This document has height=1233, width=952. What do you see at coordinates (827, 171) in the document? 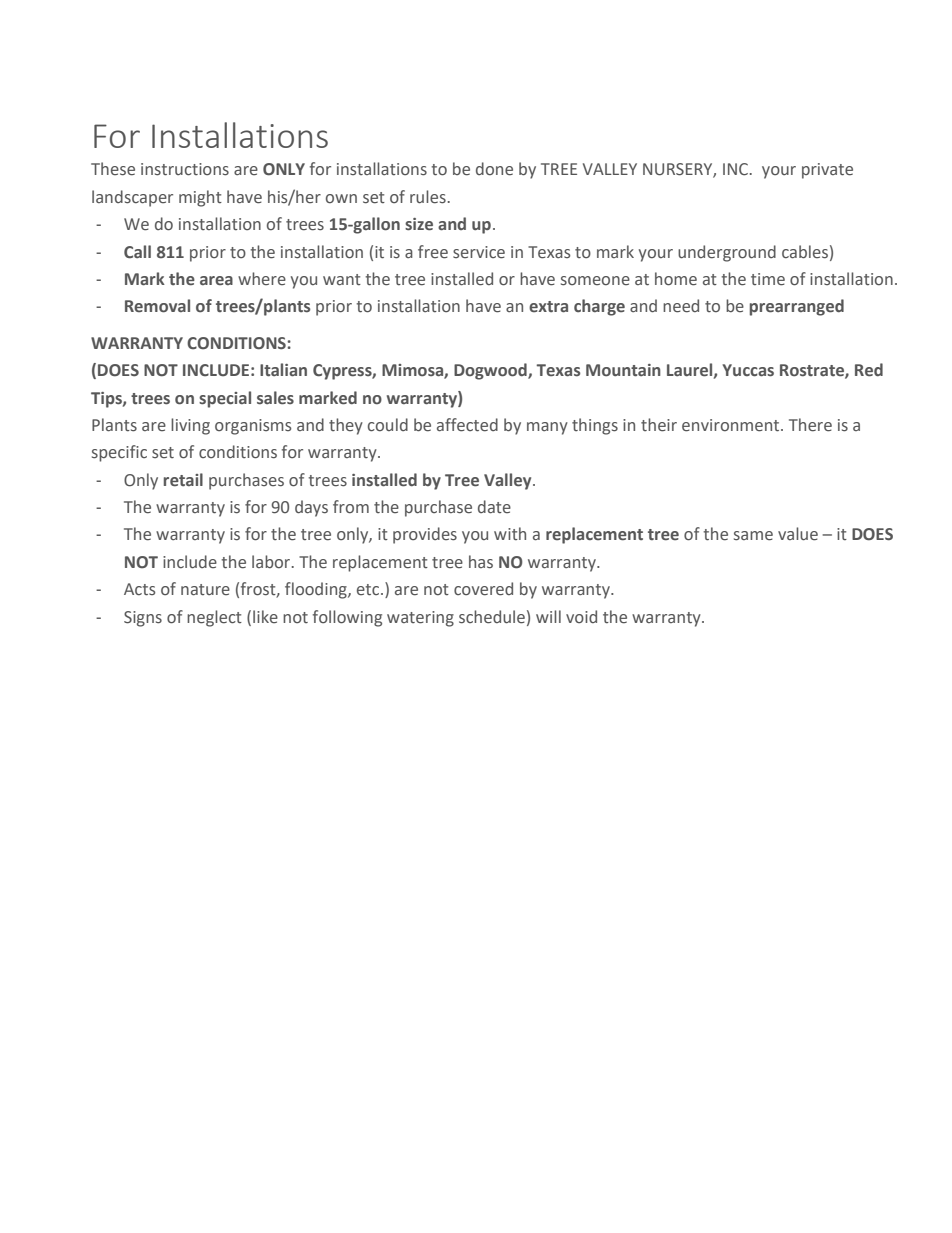
I see `private` at bounding box center [827, 171].
